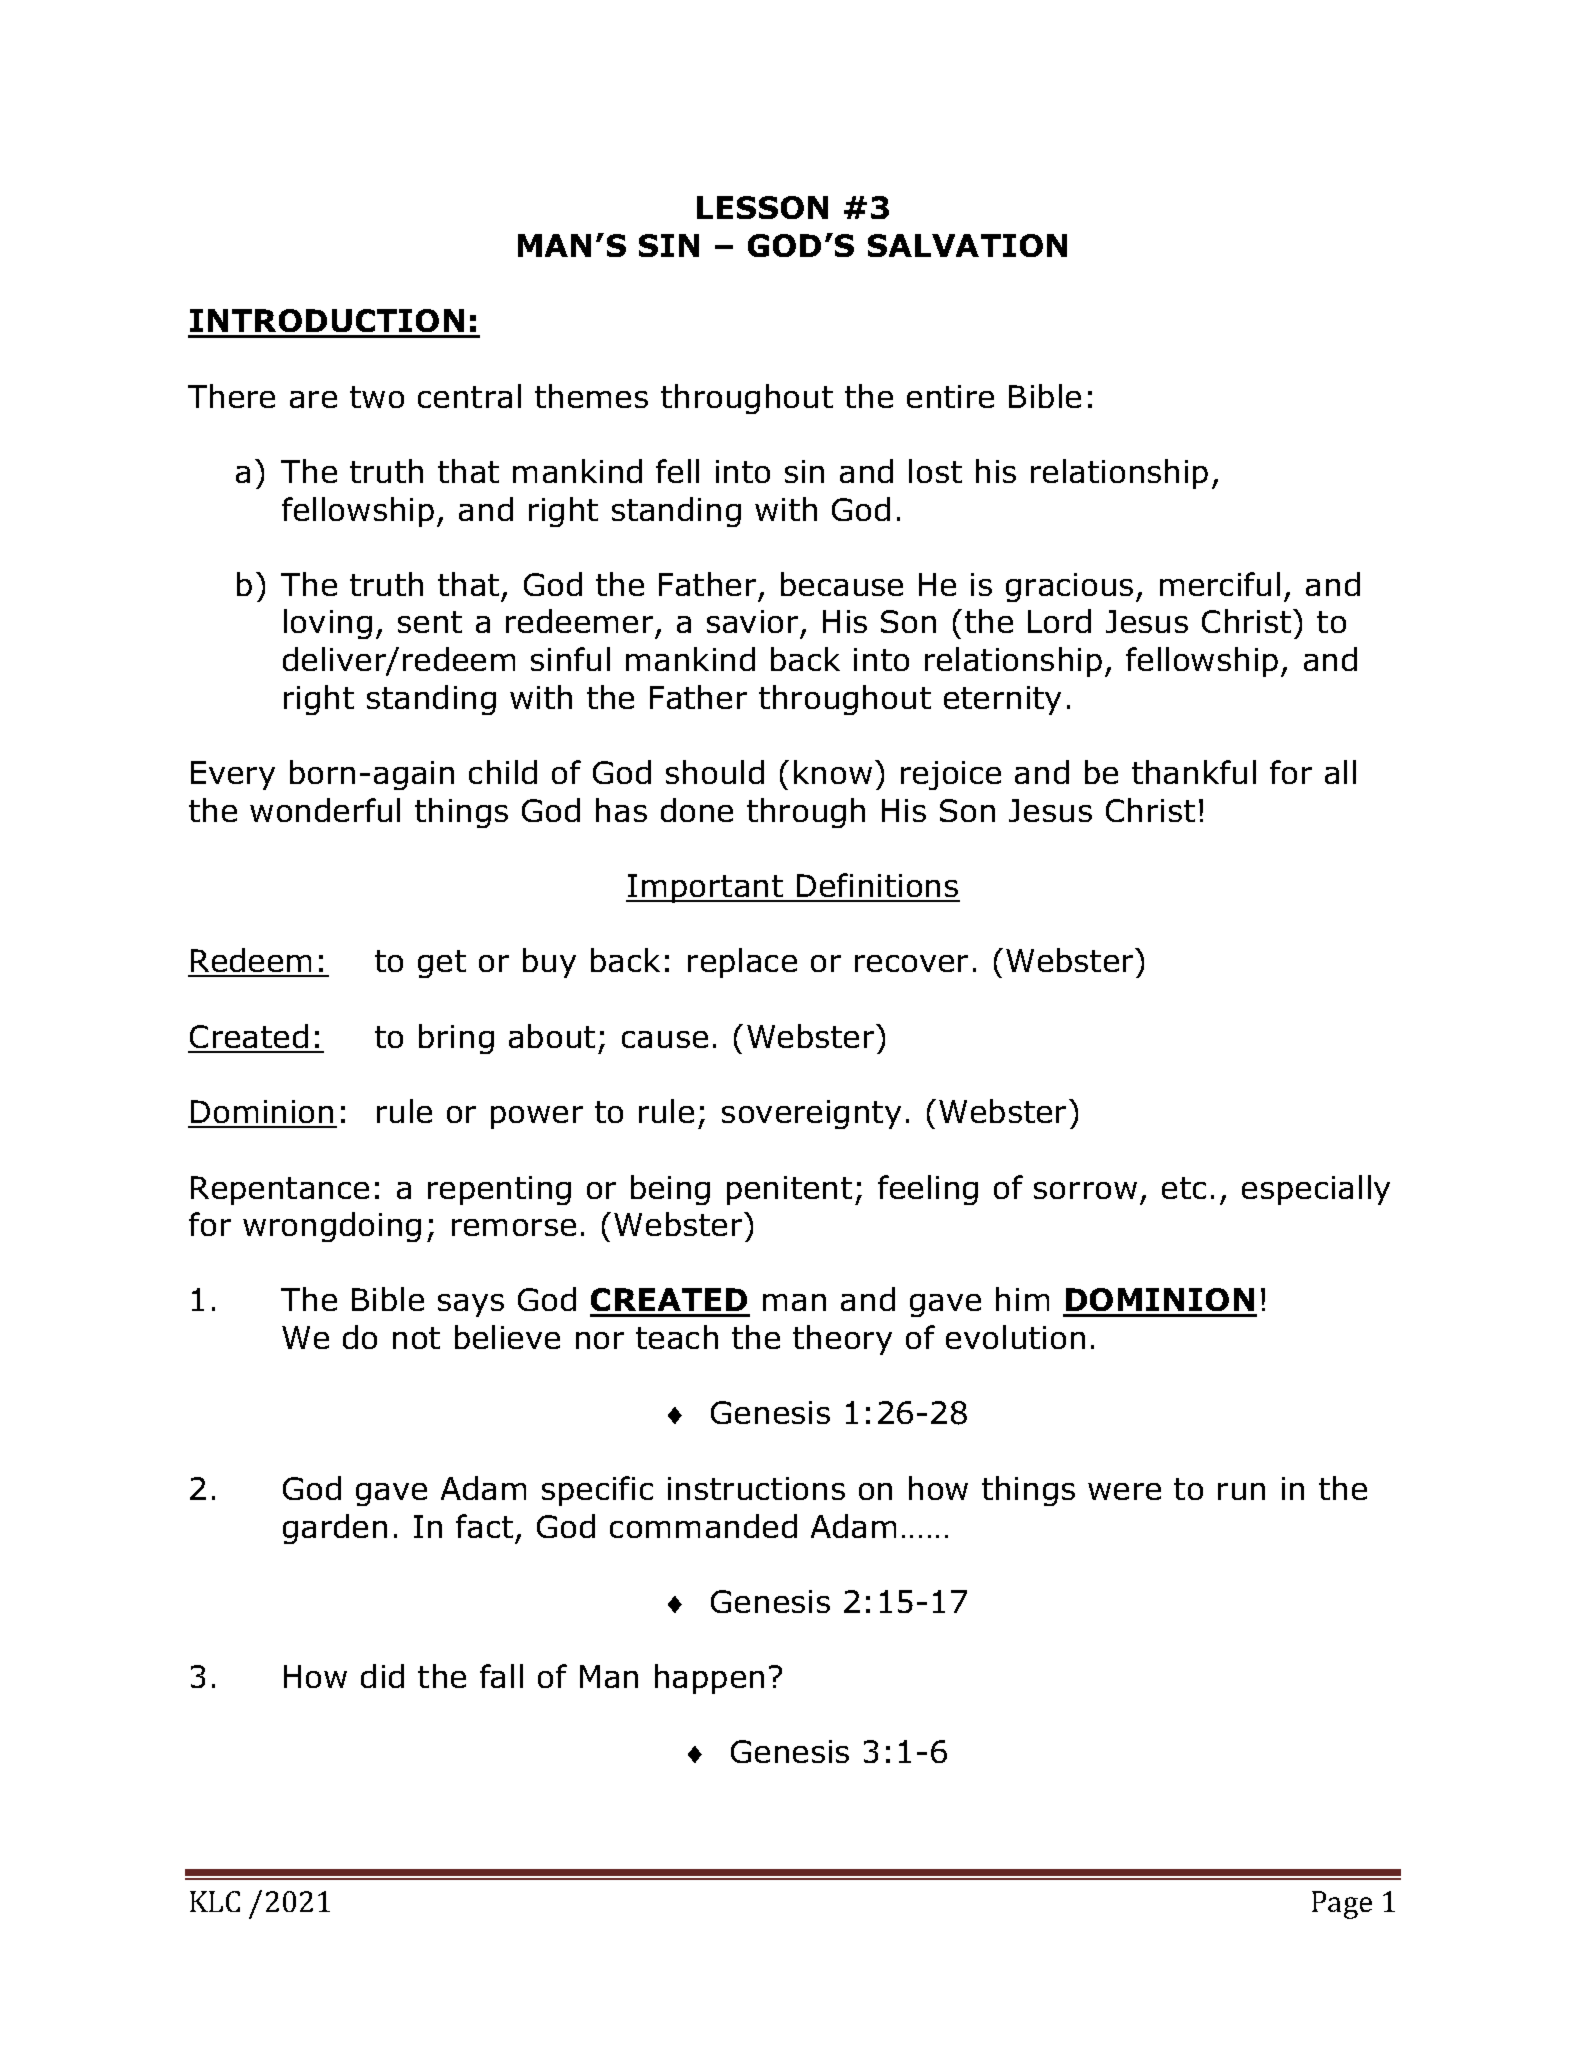  I want to click on instructions, so click(756, 1488).
